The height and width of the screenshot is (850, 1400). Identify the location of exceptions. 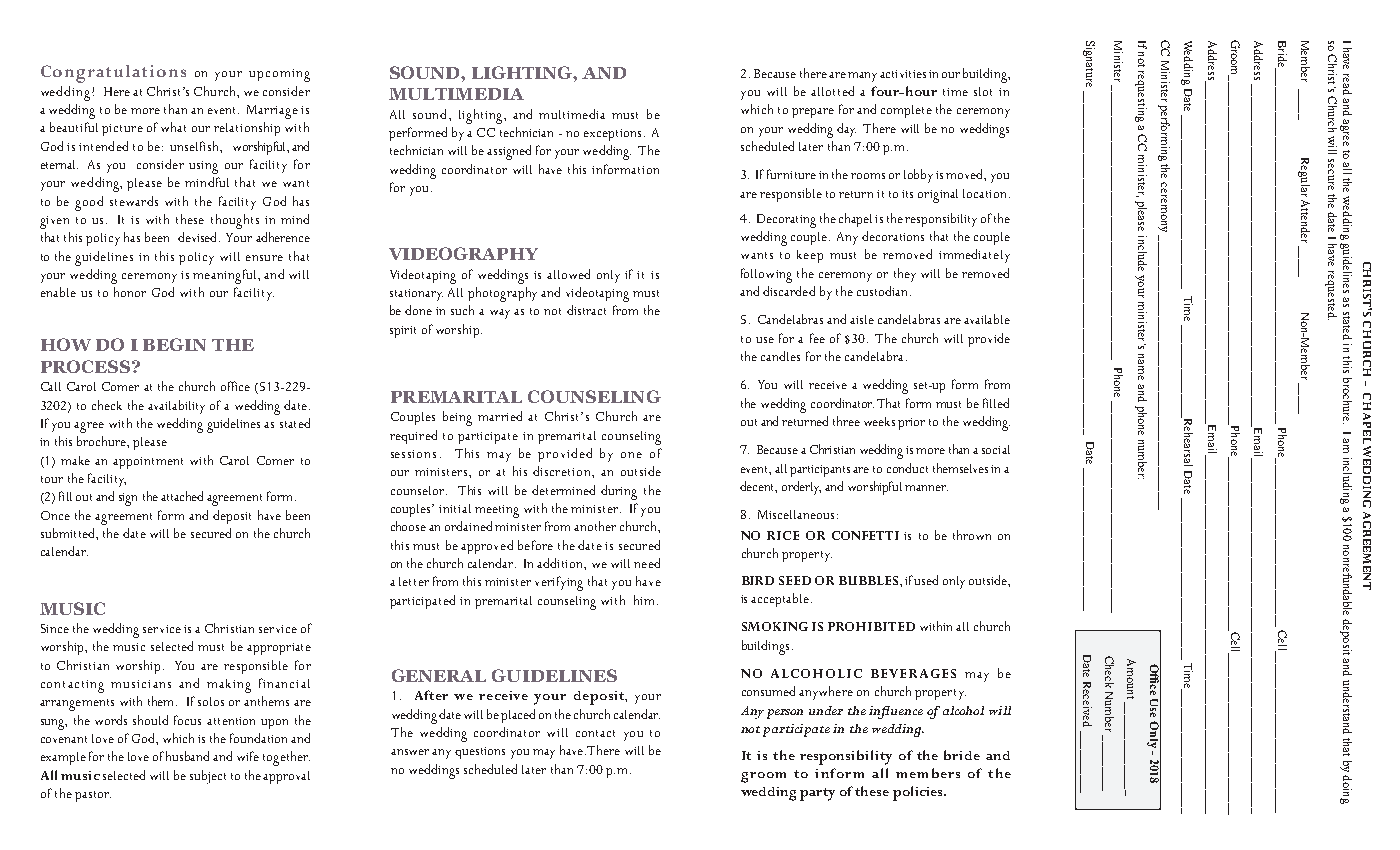
(612, 135).
